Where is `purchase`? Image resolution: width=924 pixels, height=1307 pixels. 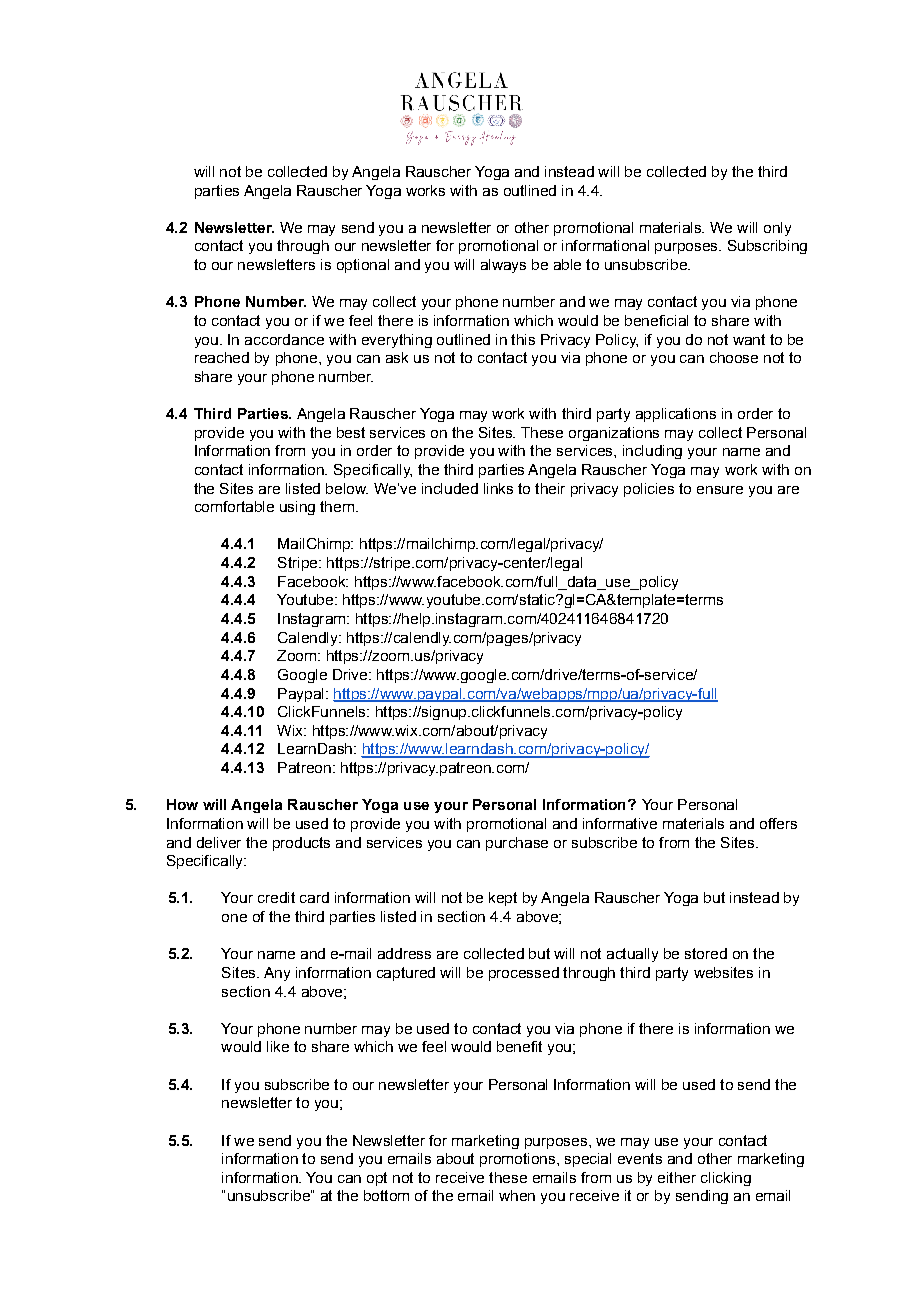
purchase is located at coordinates (517, 844).
